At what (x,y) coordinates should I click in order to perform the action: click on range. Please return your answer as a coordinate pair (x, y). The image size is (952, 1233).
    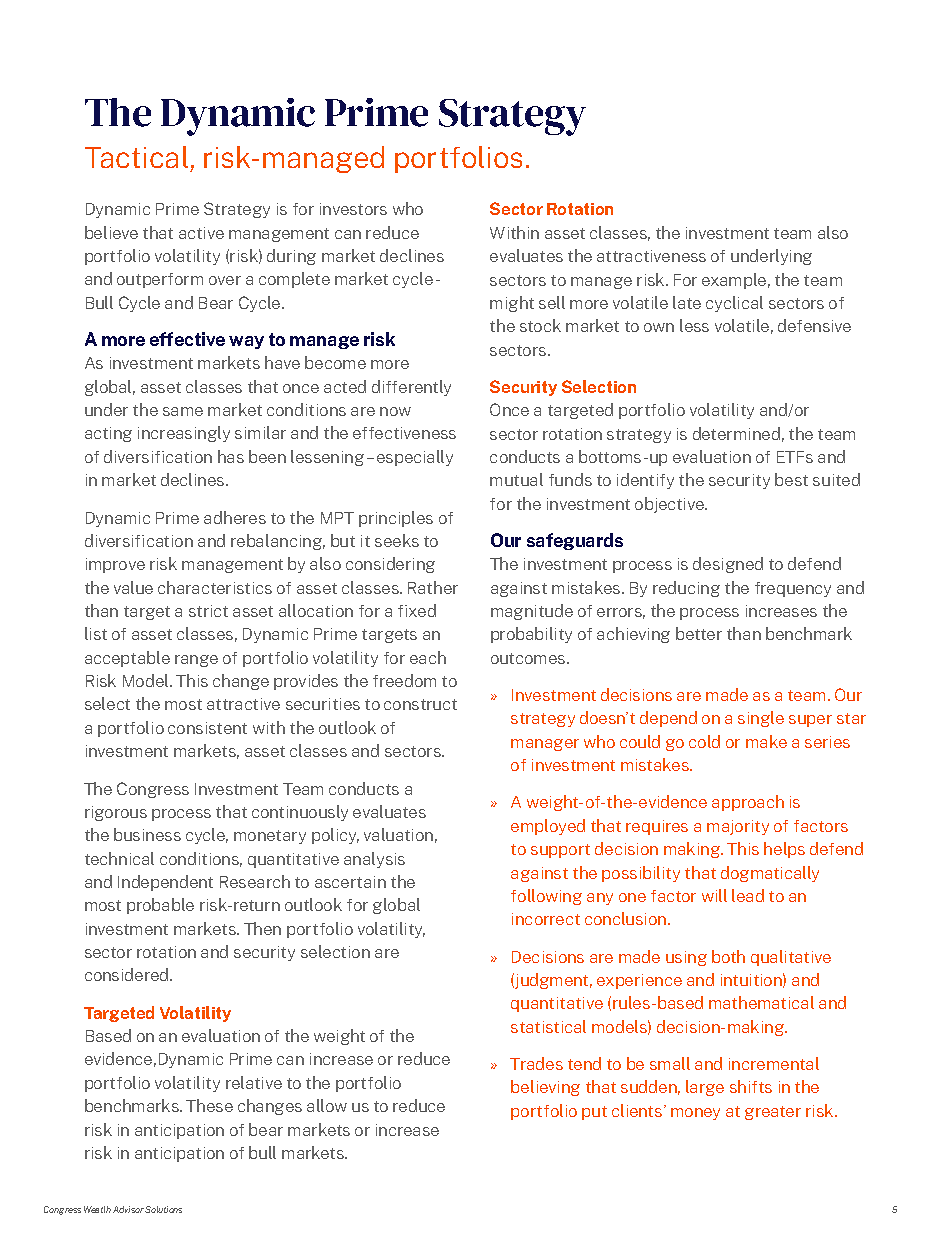
    Looking at the image, I should click on (196, 661).
